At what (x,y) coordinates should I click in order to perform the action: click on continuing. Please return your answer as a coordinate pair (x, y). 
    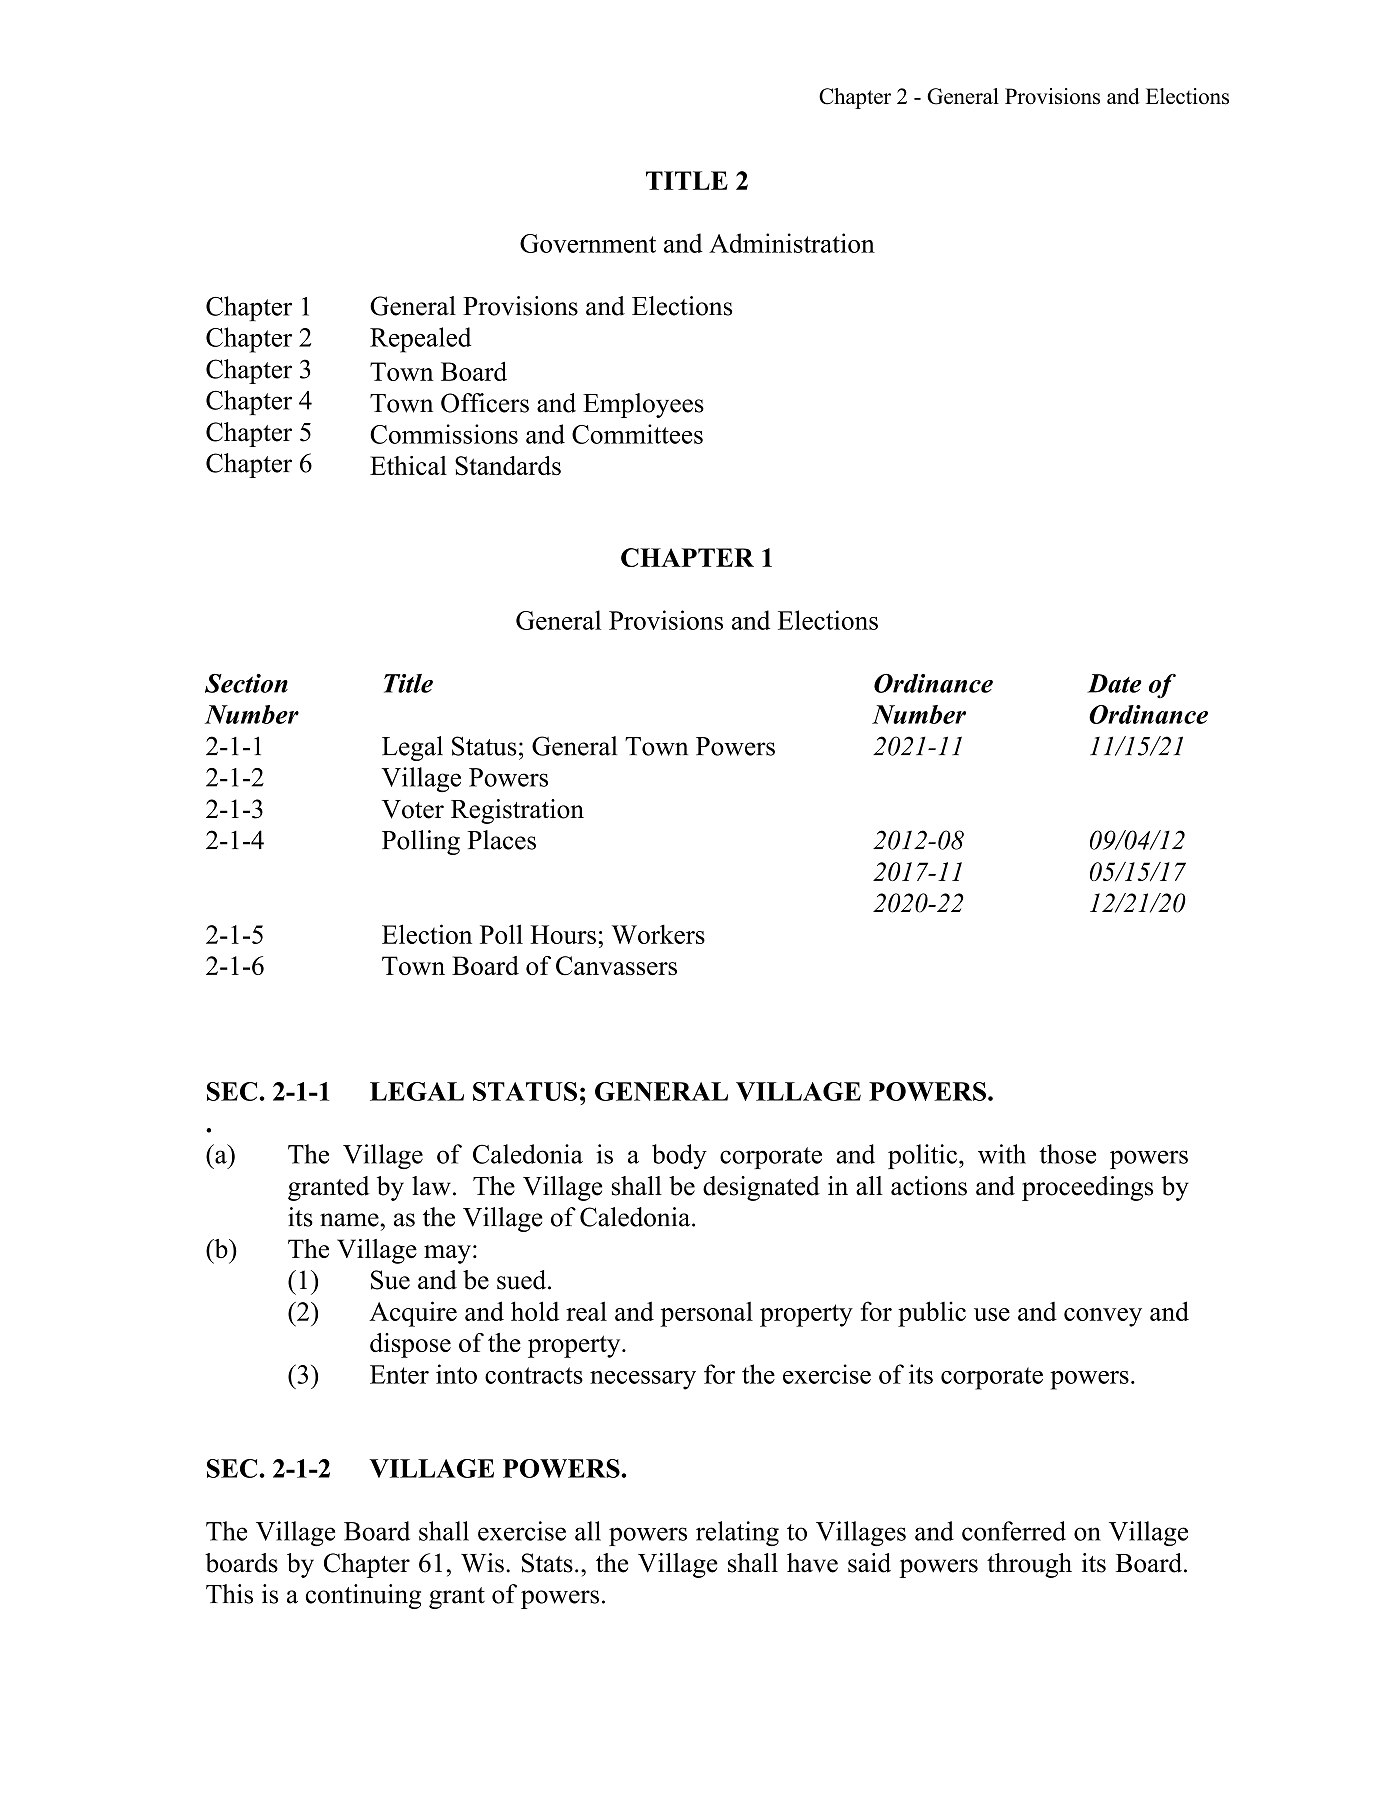
    Looking at the image, I should click on (363, 1596).
